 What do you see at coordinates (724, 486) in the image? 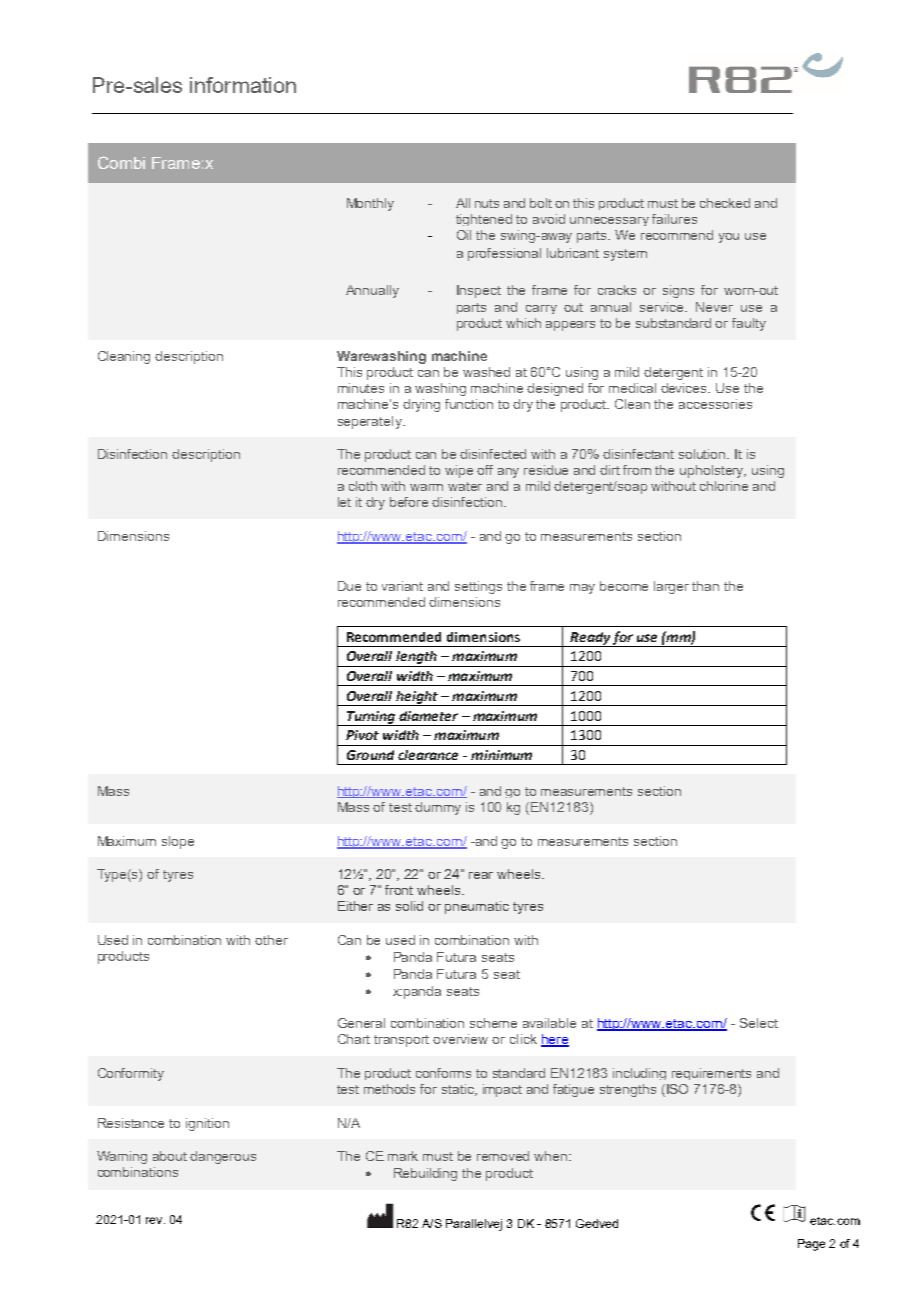
I see `chlorine` at bounding box center [724, 486].
